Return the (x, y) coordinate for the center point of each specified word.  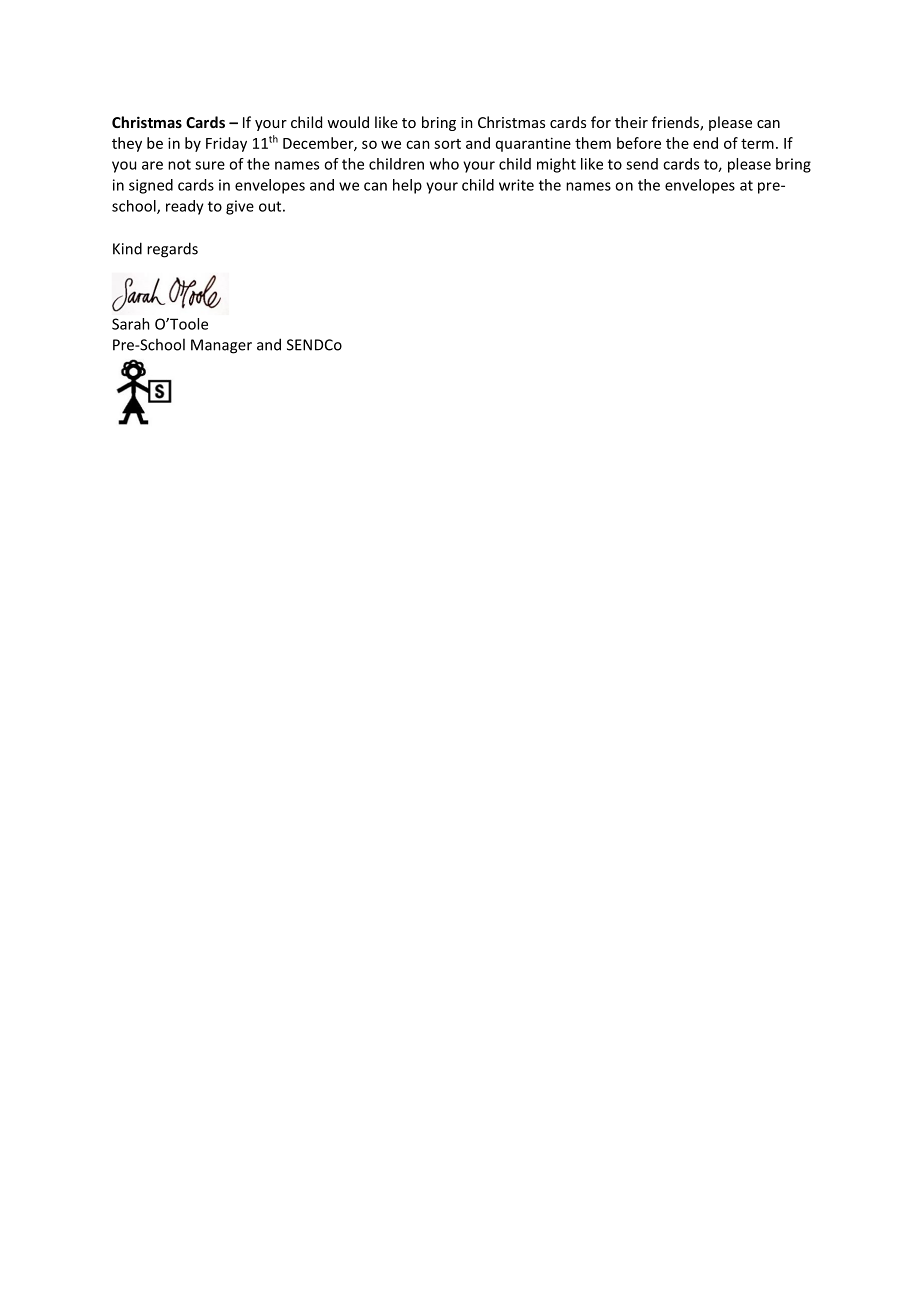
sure (210, 165)
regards (172, 250)
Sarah (131, 324)
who (444, 164)
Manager (221, 346)
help (407, 186)
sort (447, 144)
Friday (226, 144)
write (516, 185)
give (240, 207)
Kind (127, 248)
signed (151, 186)
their (631, 122)
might (556, 165)
